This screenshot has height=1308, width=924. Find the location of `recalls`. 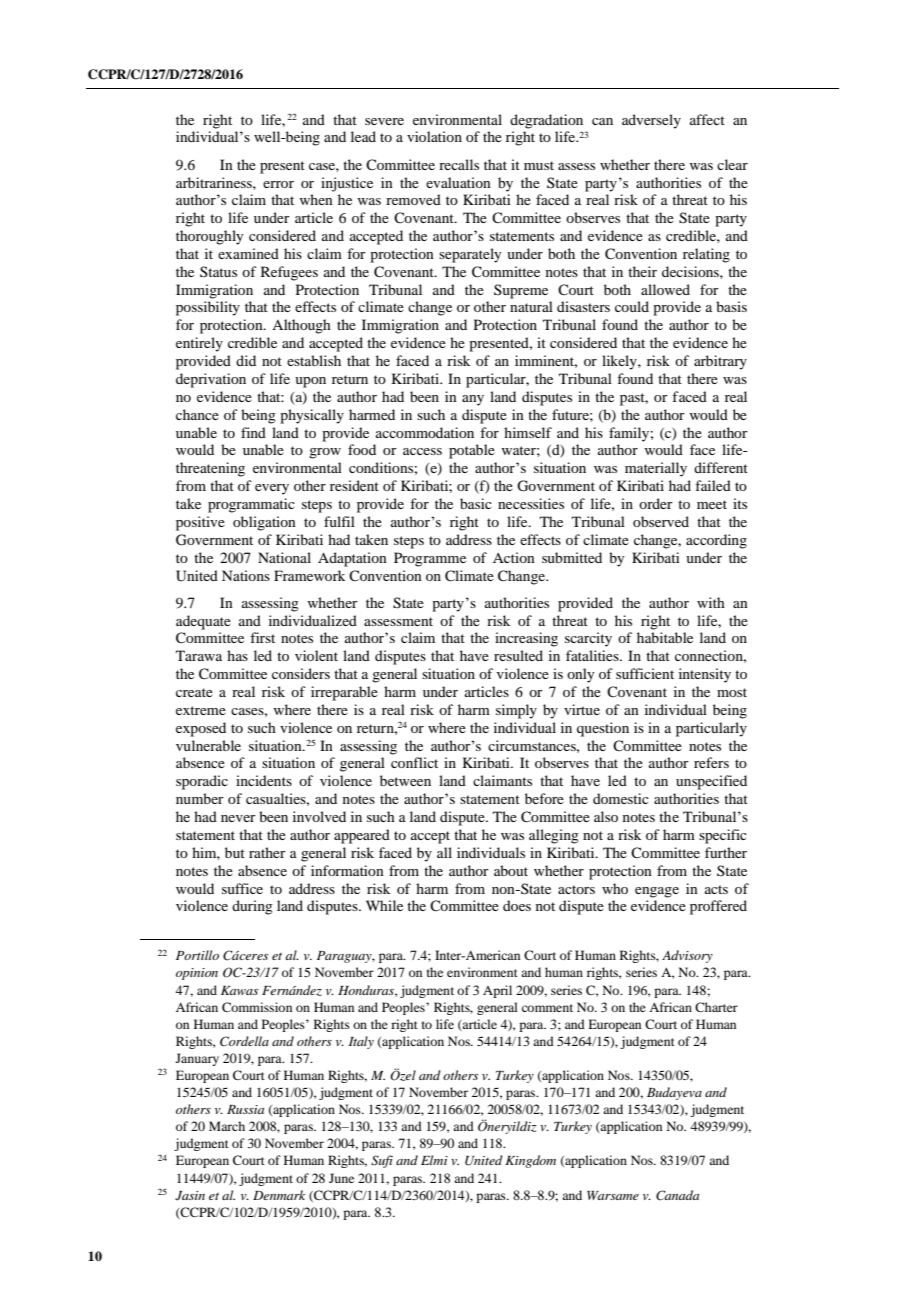

recalls is located at coordinates (459, 164).
